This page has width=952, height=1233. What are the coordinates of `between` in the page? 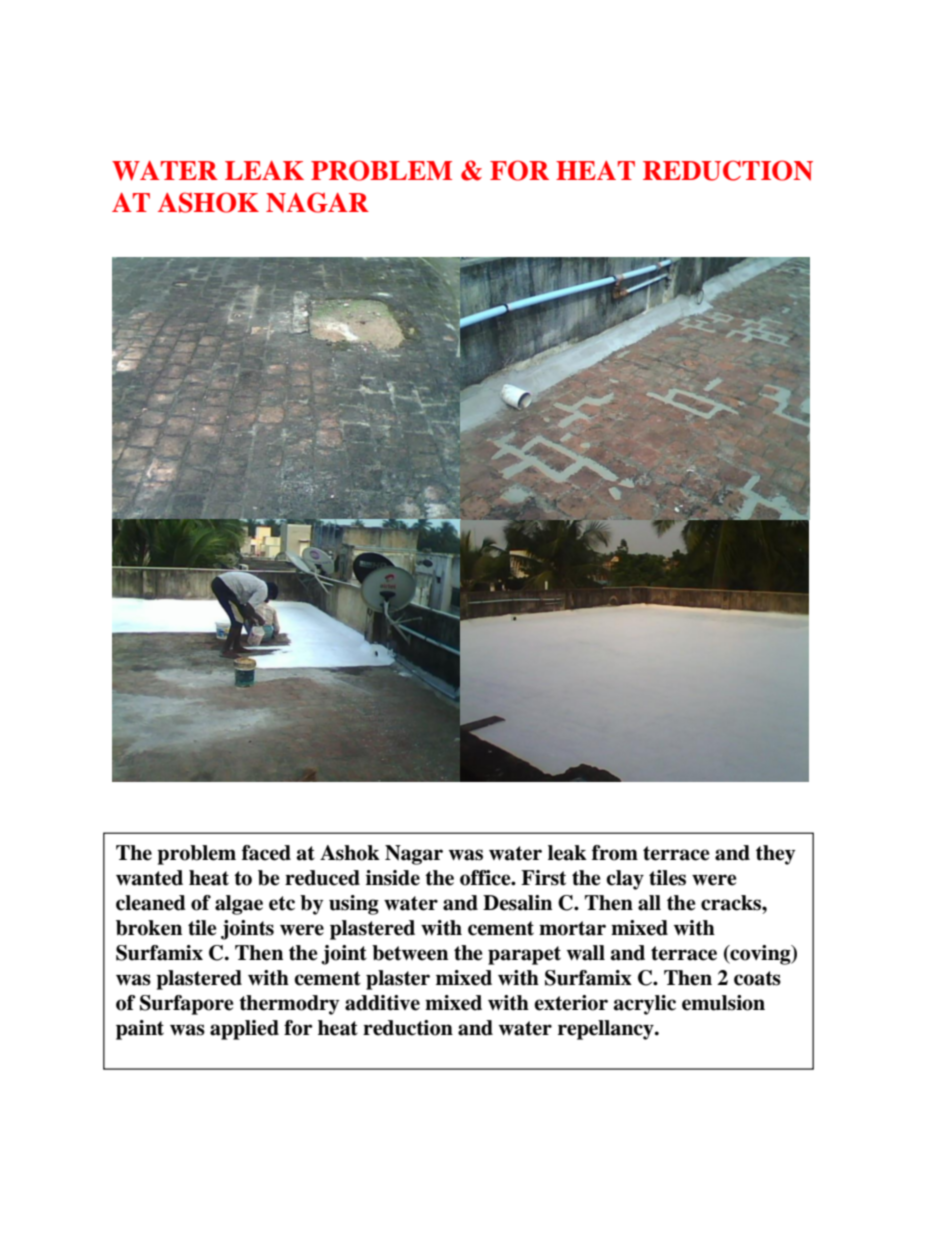 It's located at (410, 953).
